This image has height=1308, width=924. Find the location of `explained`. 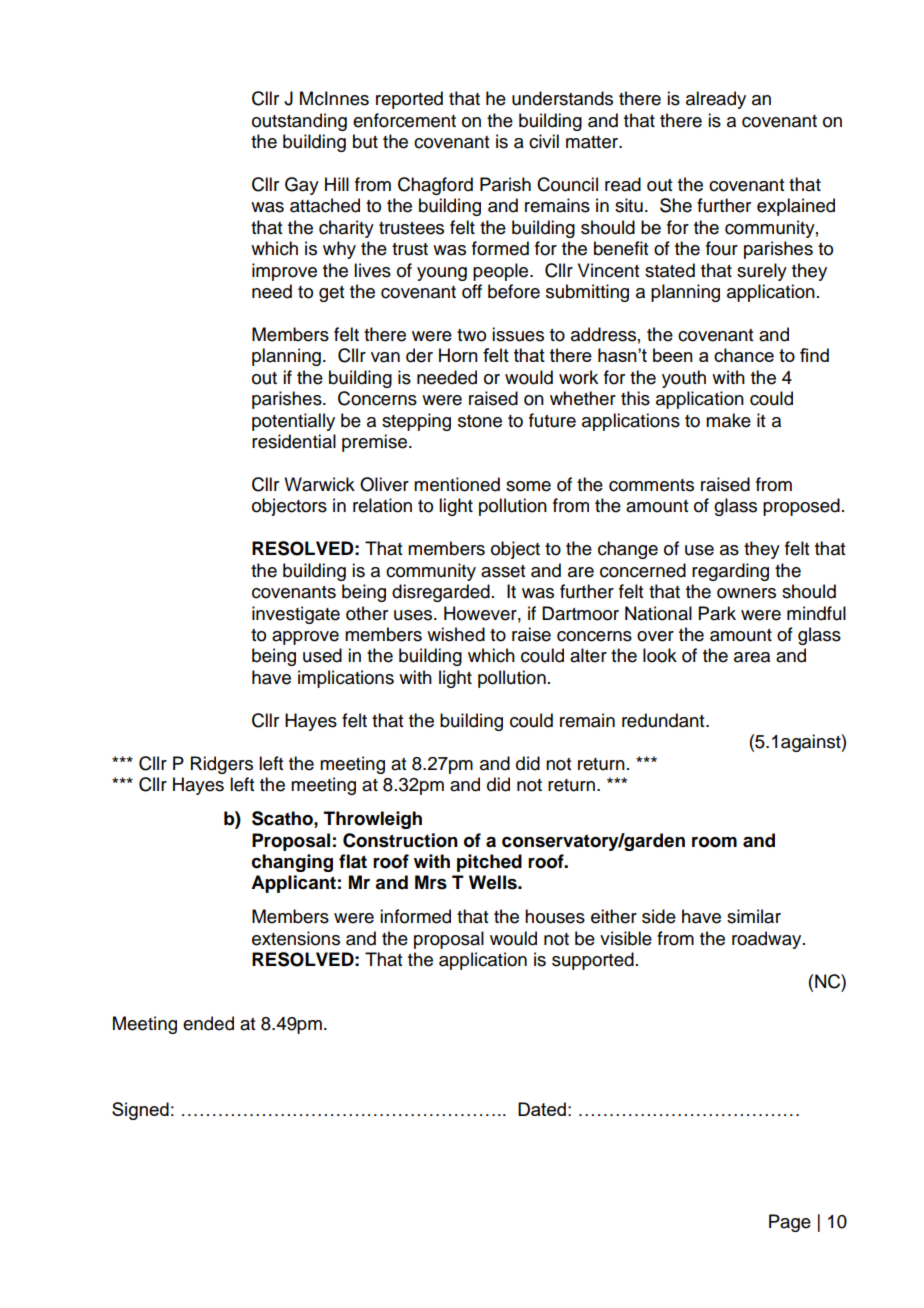

explained is located at coordinates (796, 207).
